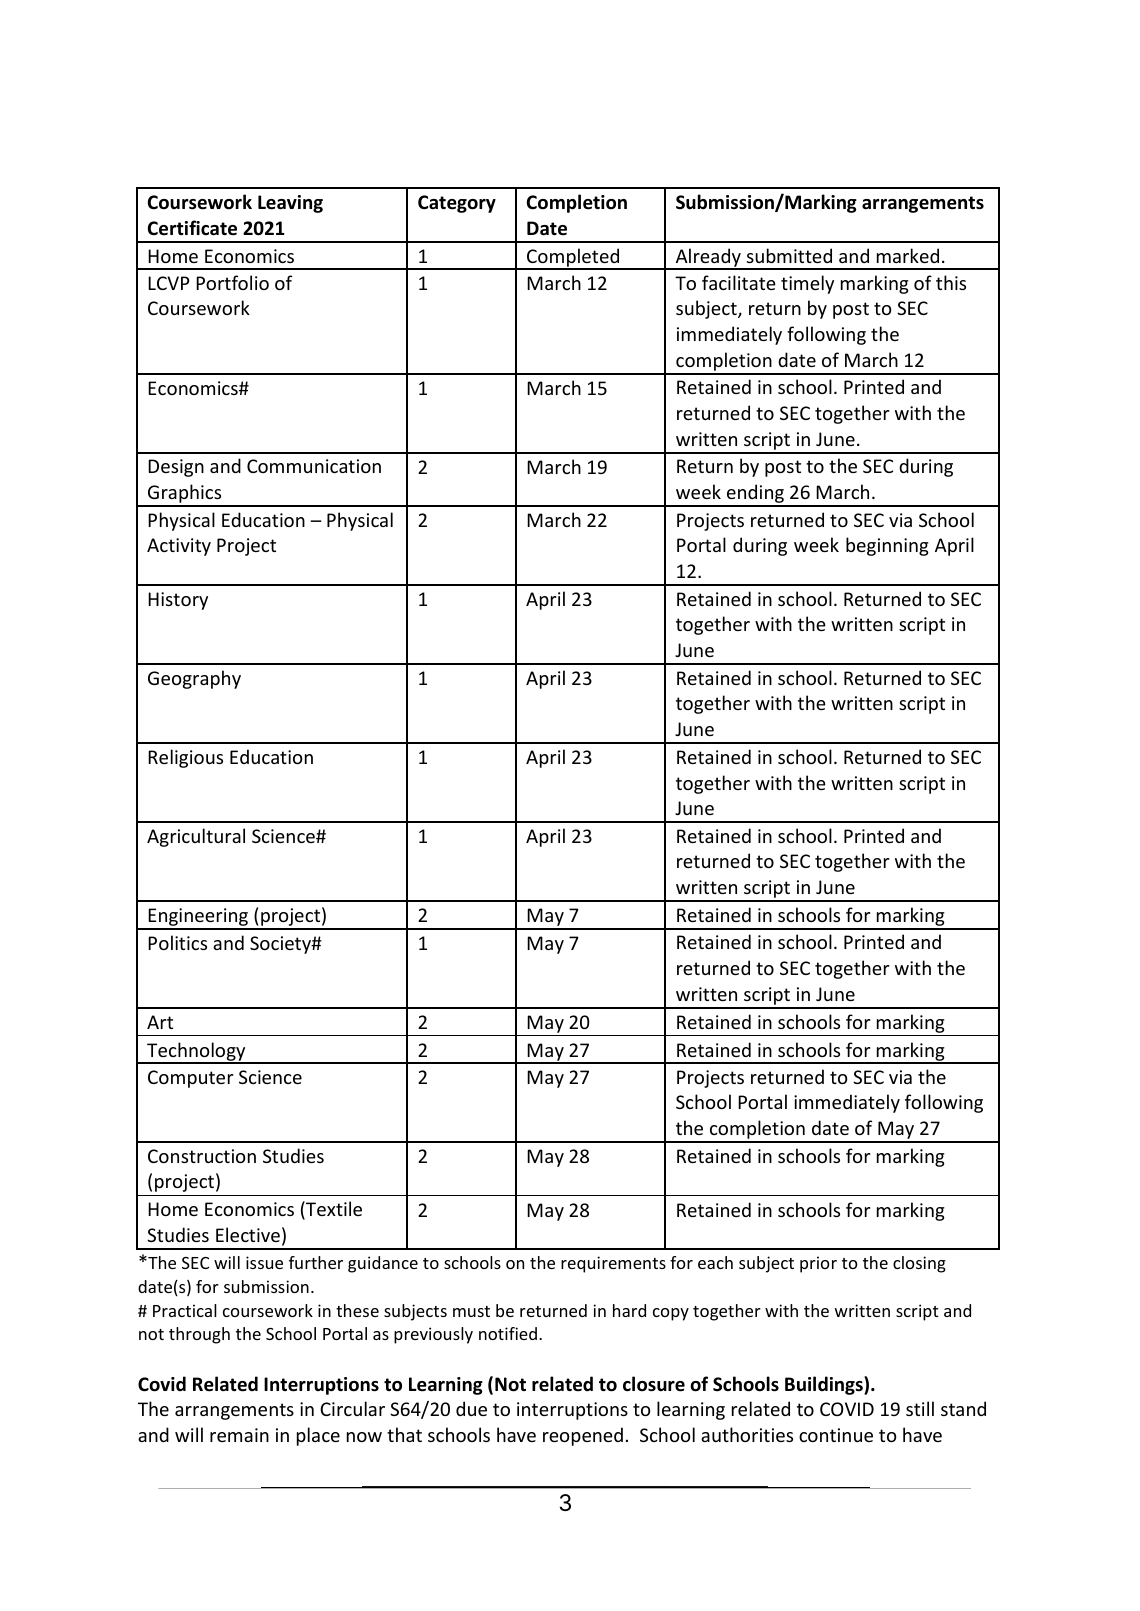 The width and height of the screenshot is (1140, 1611). Describe the element at coordinates (887, 546) in the screenshot. I see `beginning` at that location.
